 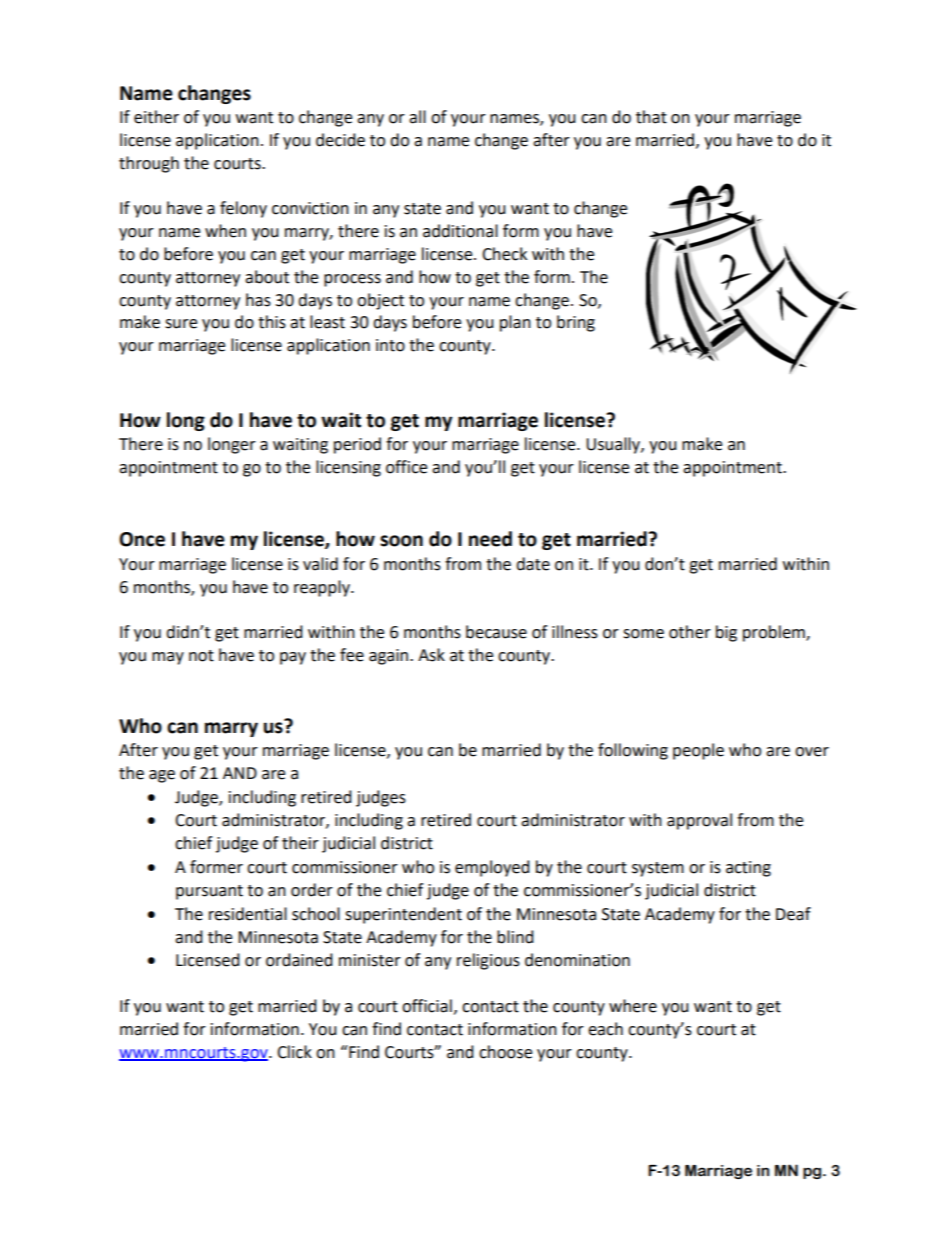 What do you see at coordinates (156, 117) in the screenshot?
I see `either` at bounding box center [156, 117].
